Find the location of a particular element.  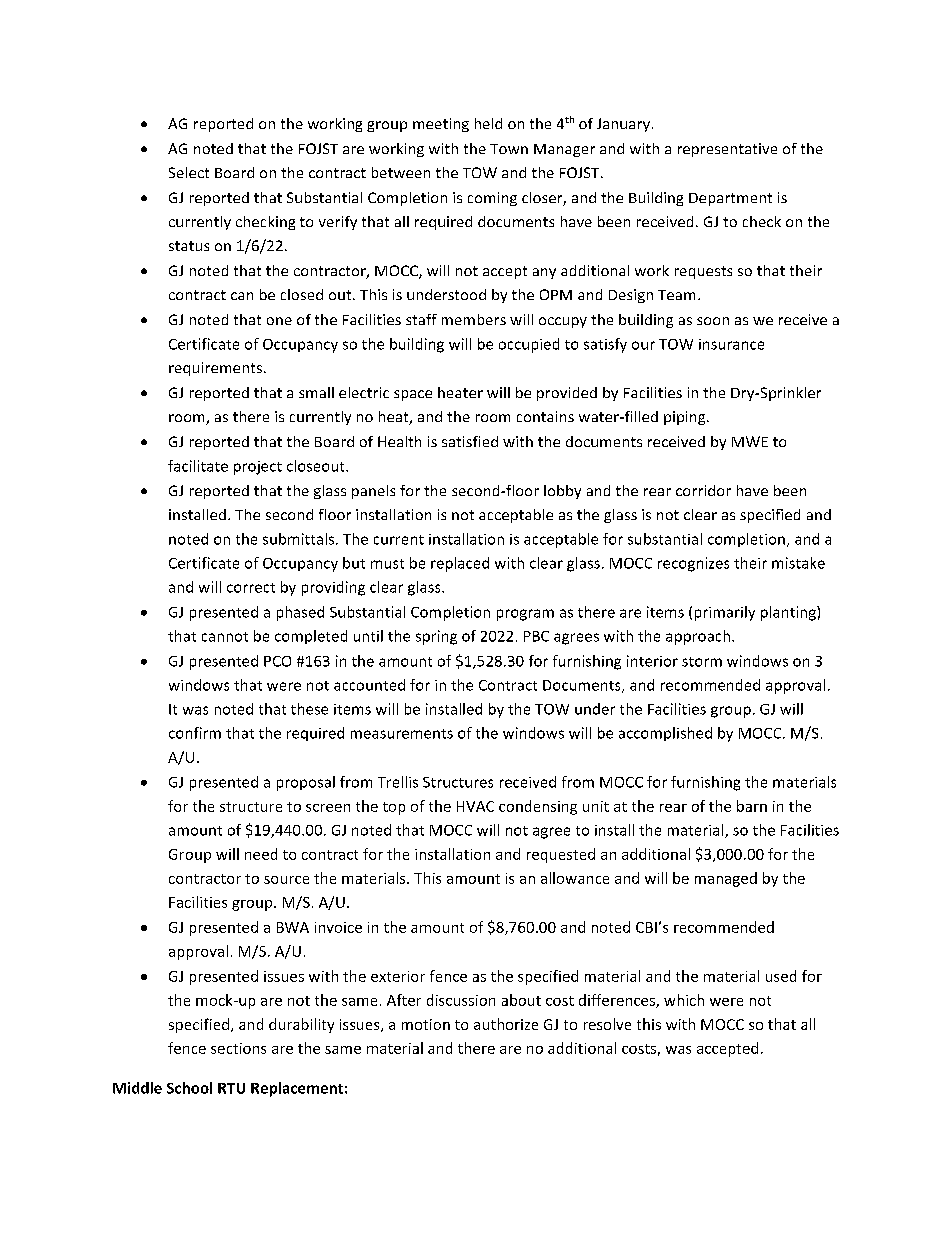

confirm is located at coordinates (195, 733).
